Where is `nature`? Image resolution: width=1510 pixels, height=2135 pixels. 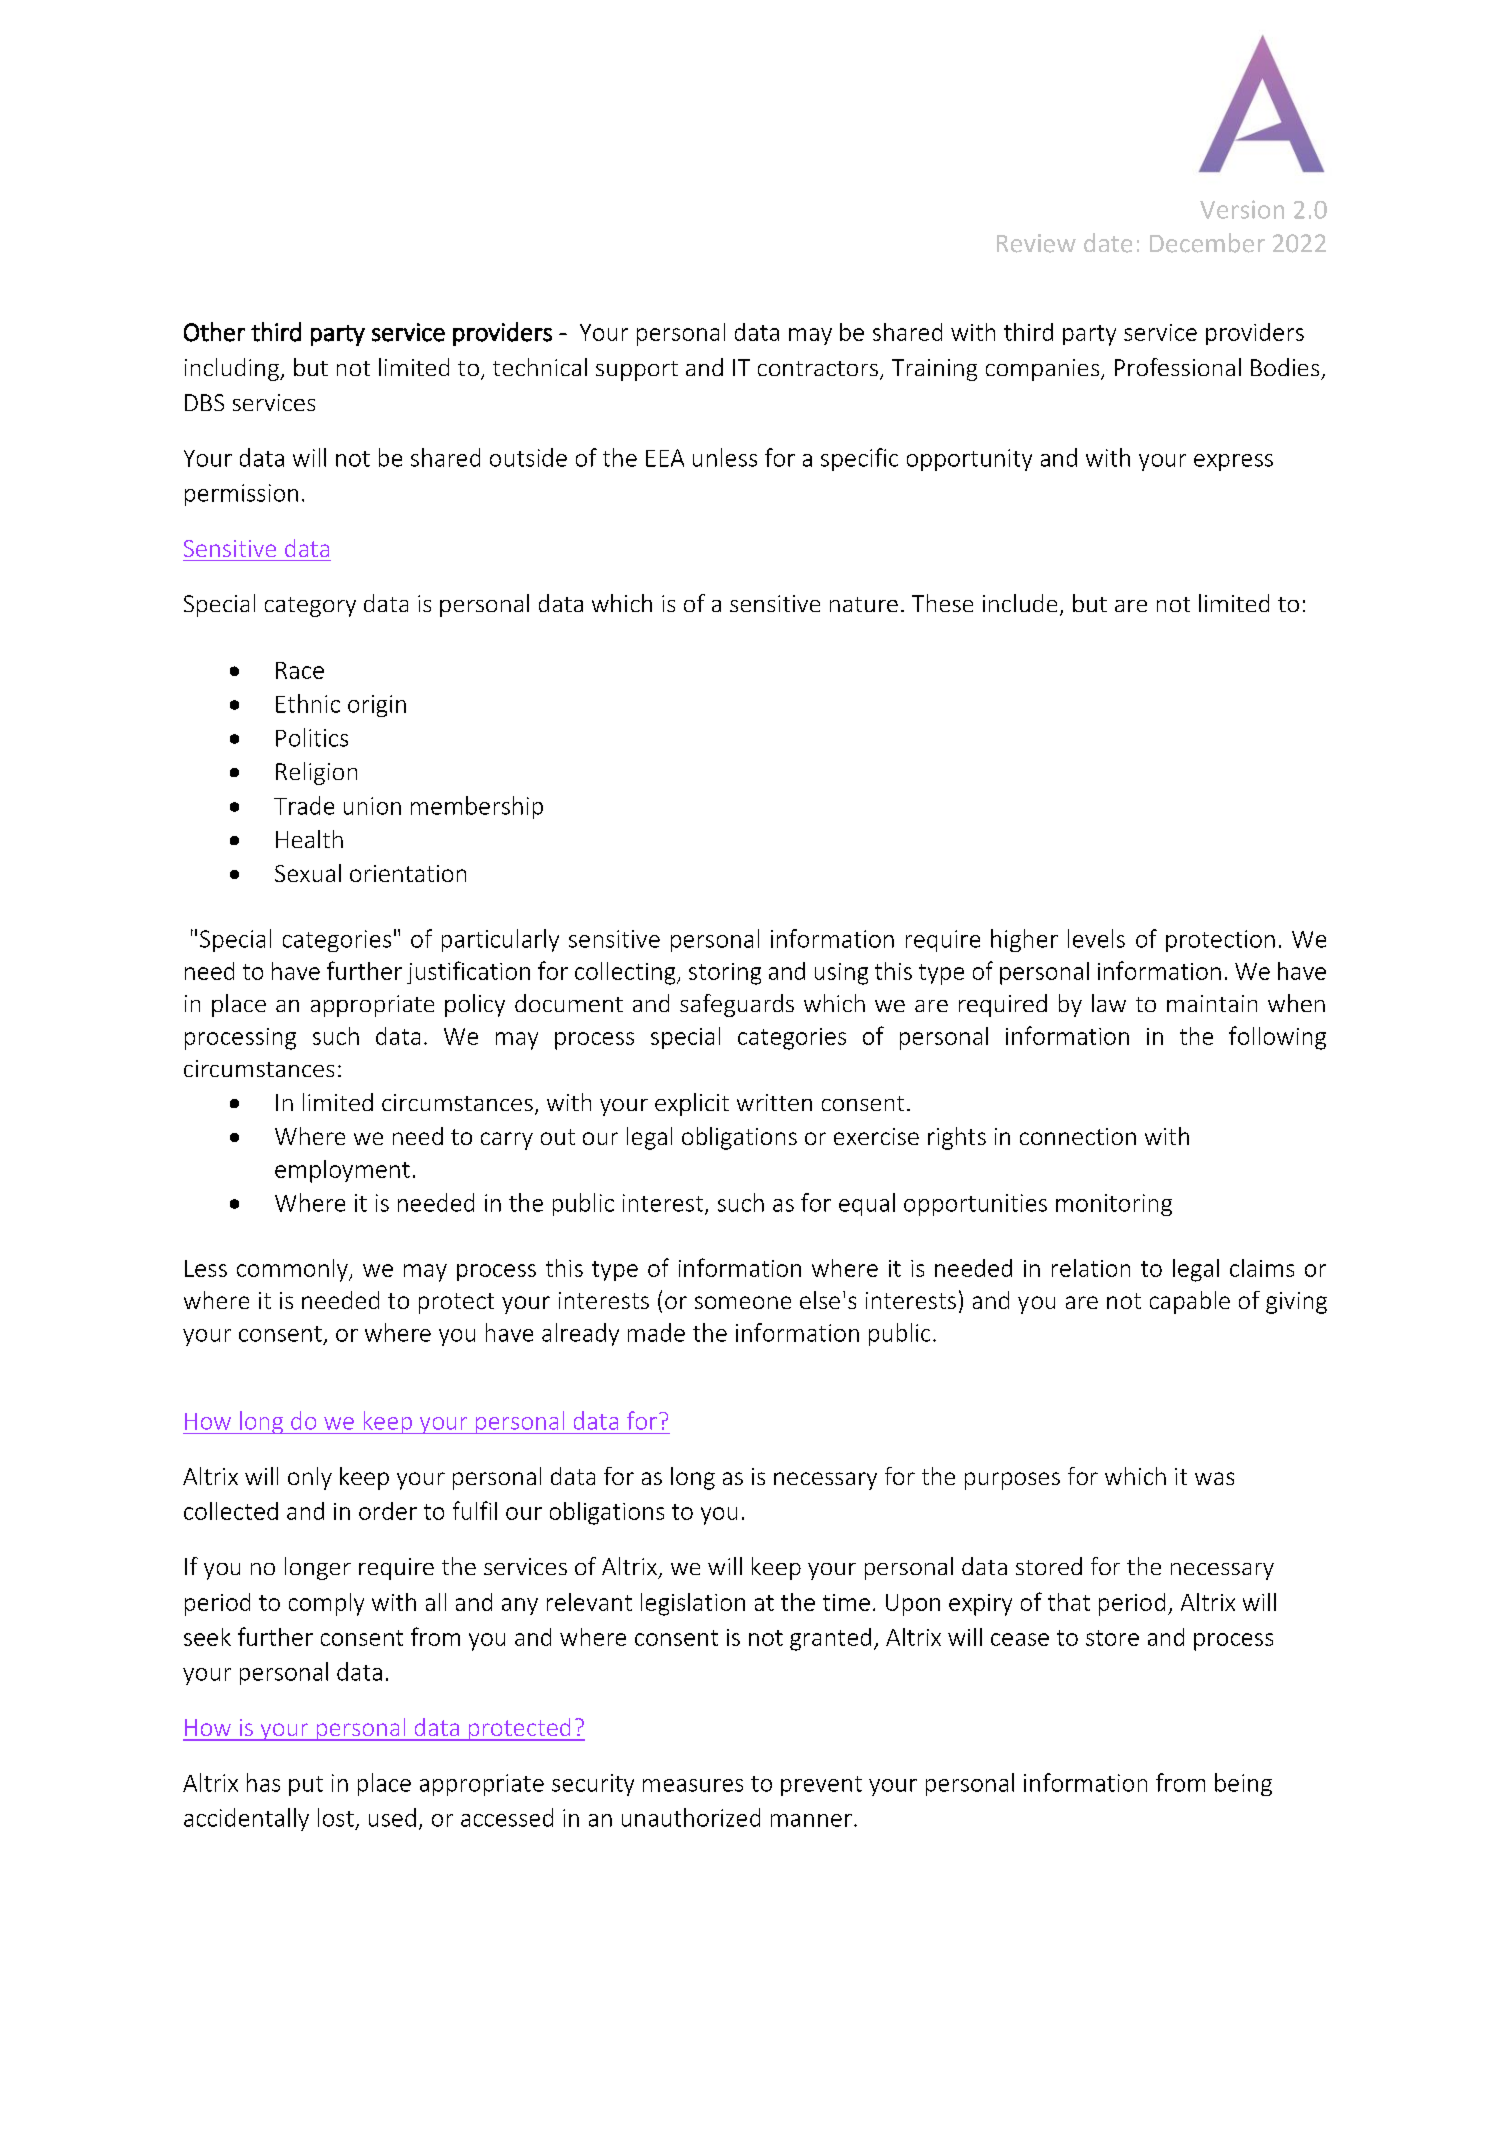 nature is located at coordinates (864, 604).
